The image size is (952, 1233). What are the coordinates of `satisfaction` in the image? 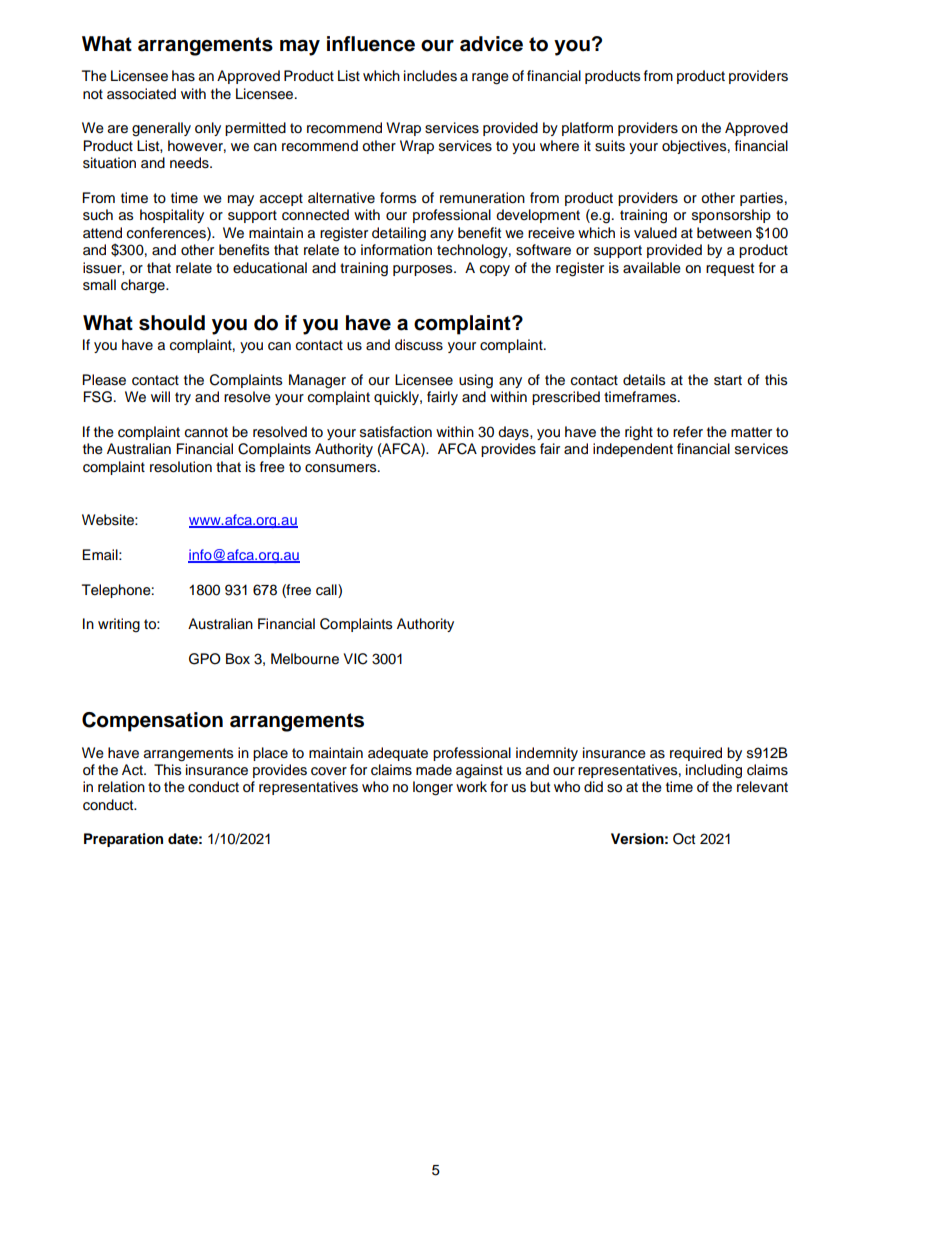 It's located at (396, 432).
